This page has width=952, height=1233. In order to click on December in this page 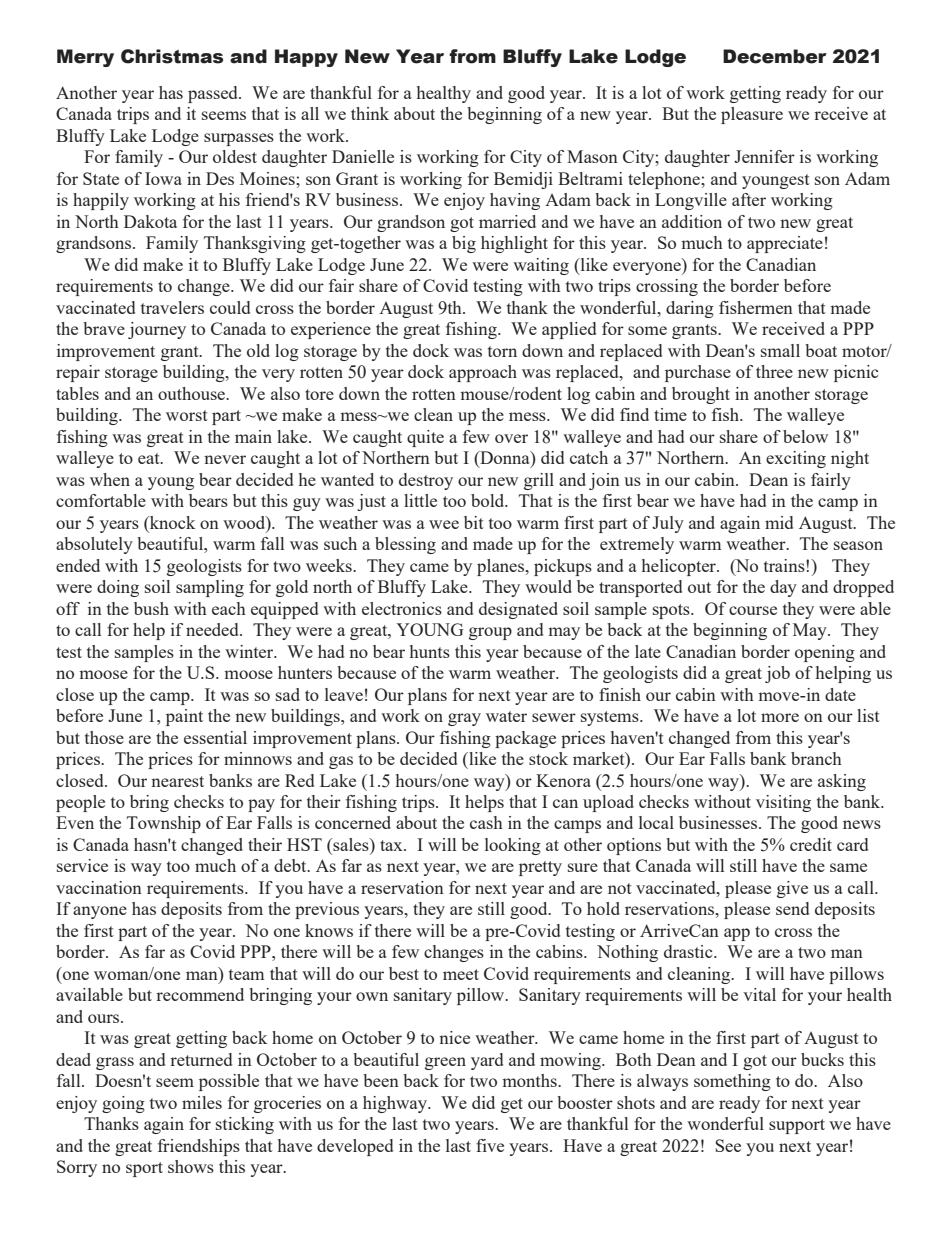, I will do `click(775, 56)`.
